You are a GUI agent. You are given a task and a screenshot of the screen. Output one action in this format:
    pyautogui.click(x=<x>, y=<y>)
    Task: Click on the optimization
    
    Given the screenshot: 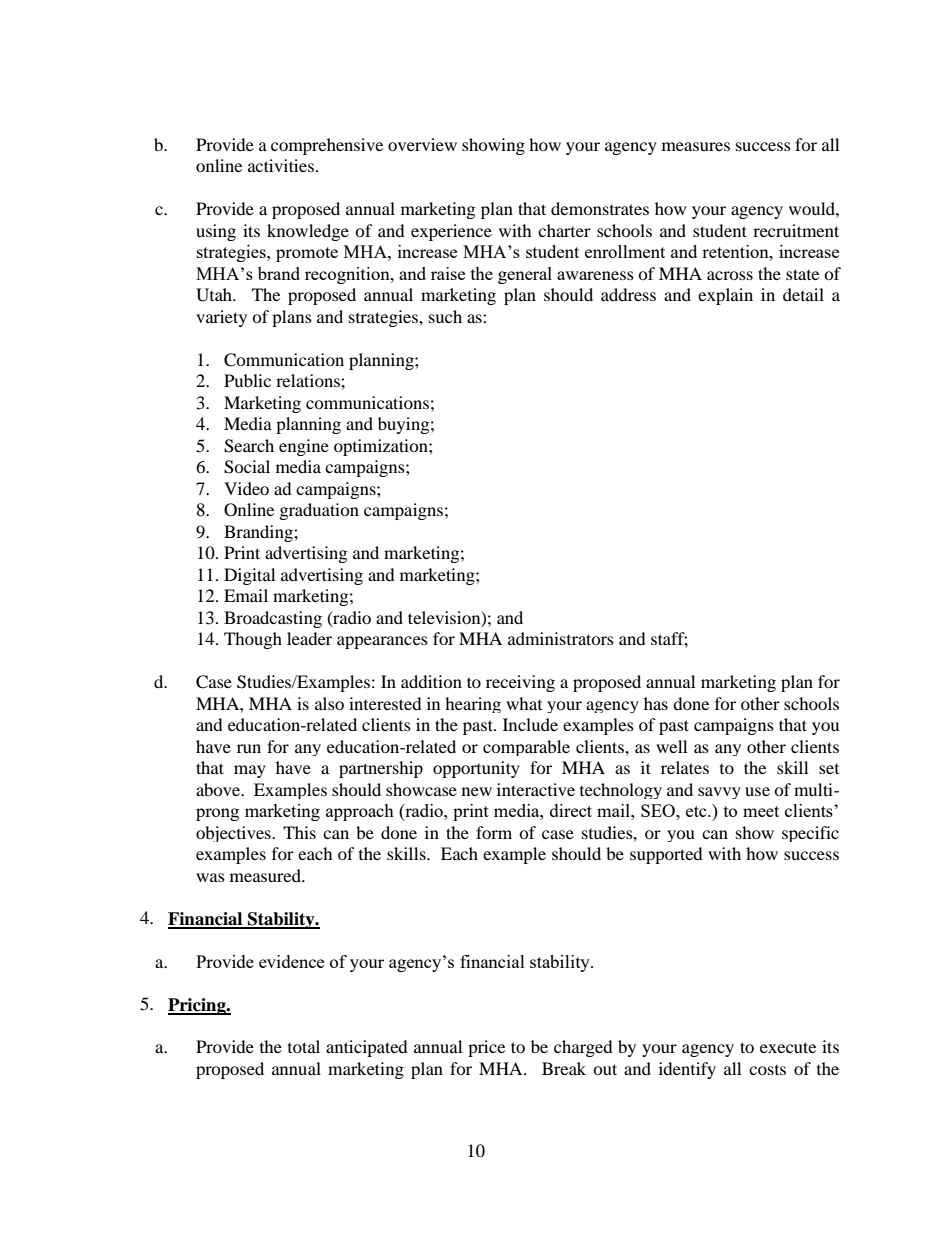 What is the action you would take?
    pyautogui.click(x=382, y=447)
